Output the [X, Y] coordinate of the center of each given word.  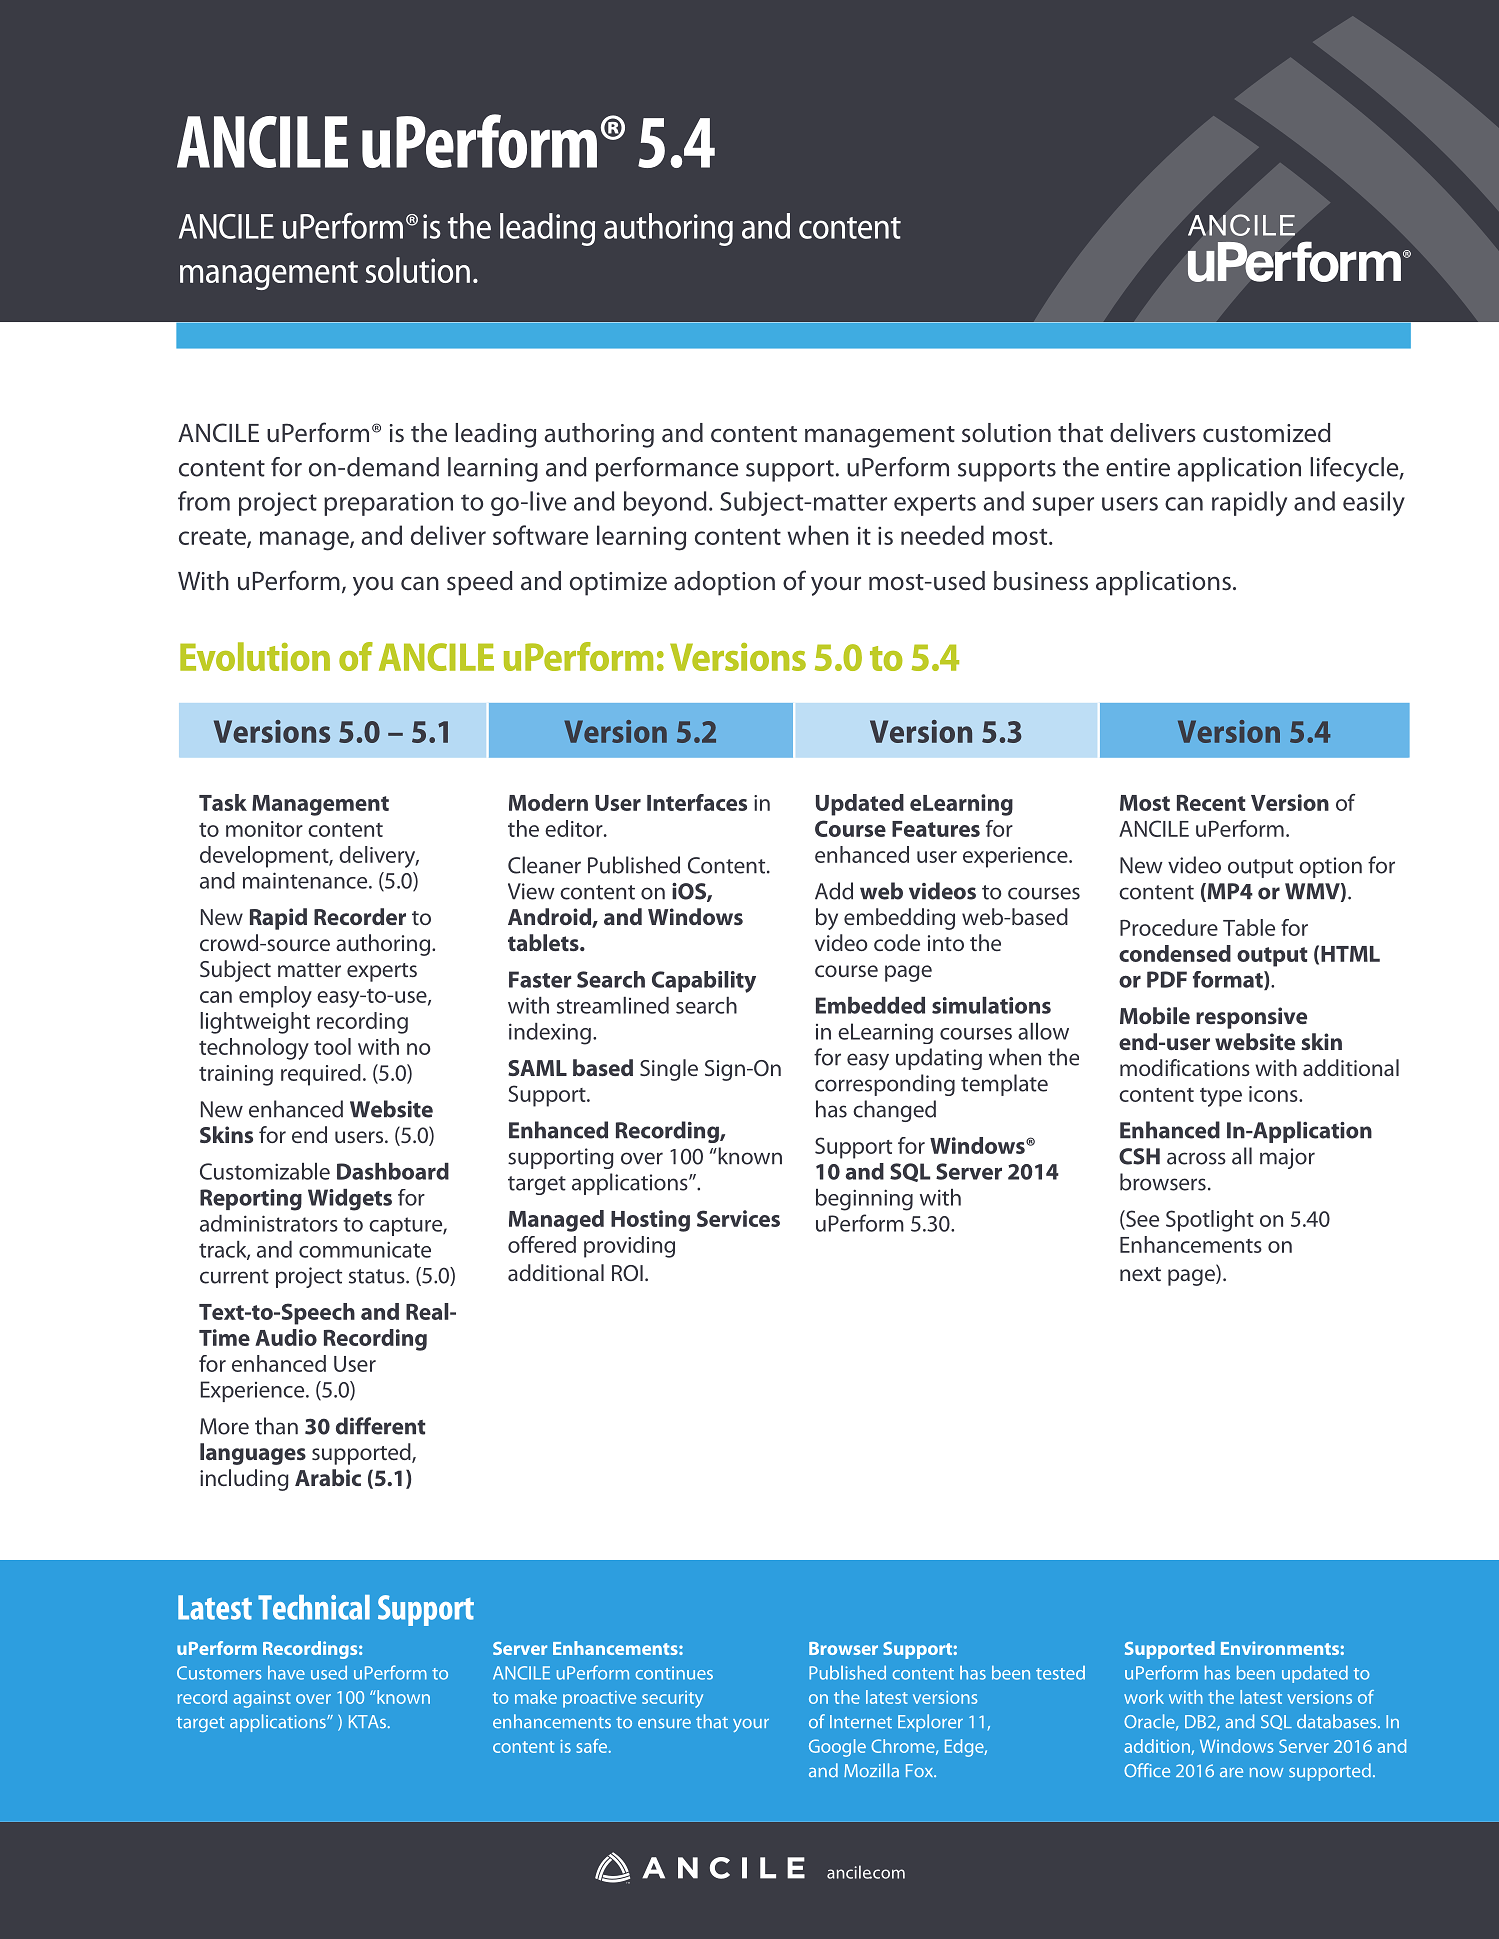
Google [837, 1748]
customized [1267, 433]
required [321, 1075]
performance [667, 469]
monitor [264, 829]
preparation [388, 504]
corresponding [885, 1085]
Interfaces [697, 802]
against [262, 1699]
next [1140, 1274]
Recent [1211, 803]
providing [629, 1247]
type [1221, 1097]
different [381, 1426]
